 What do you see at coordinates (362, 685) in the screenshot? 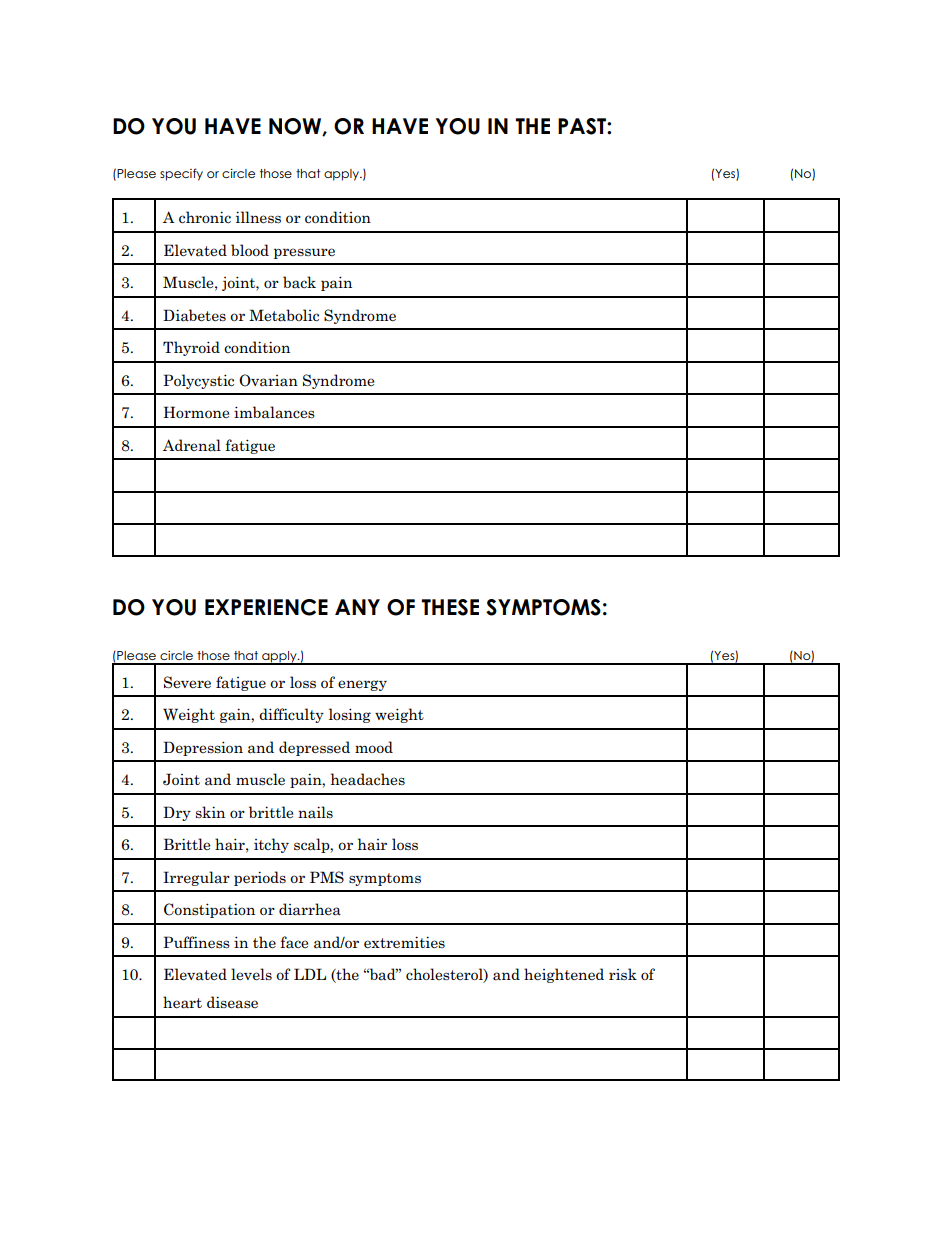
I see `energy` at bounding box center [362, 685].
